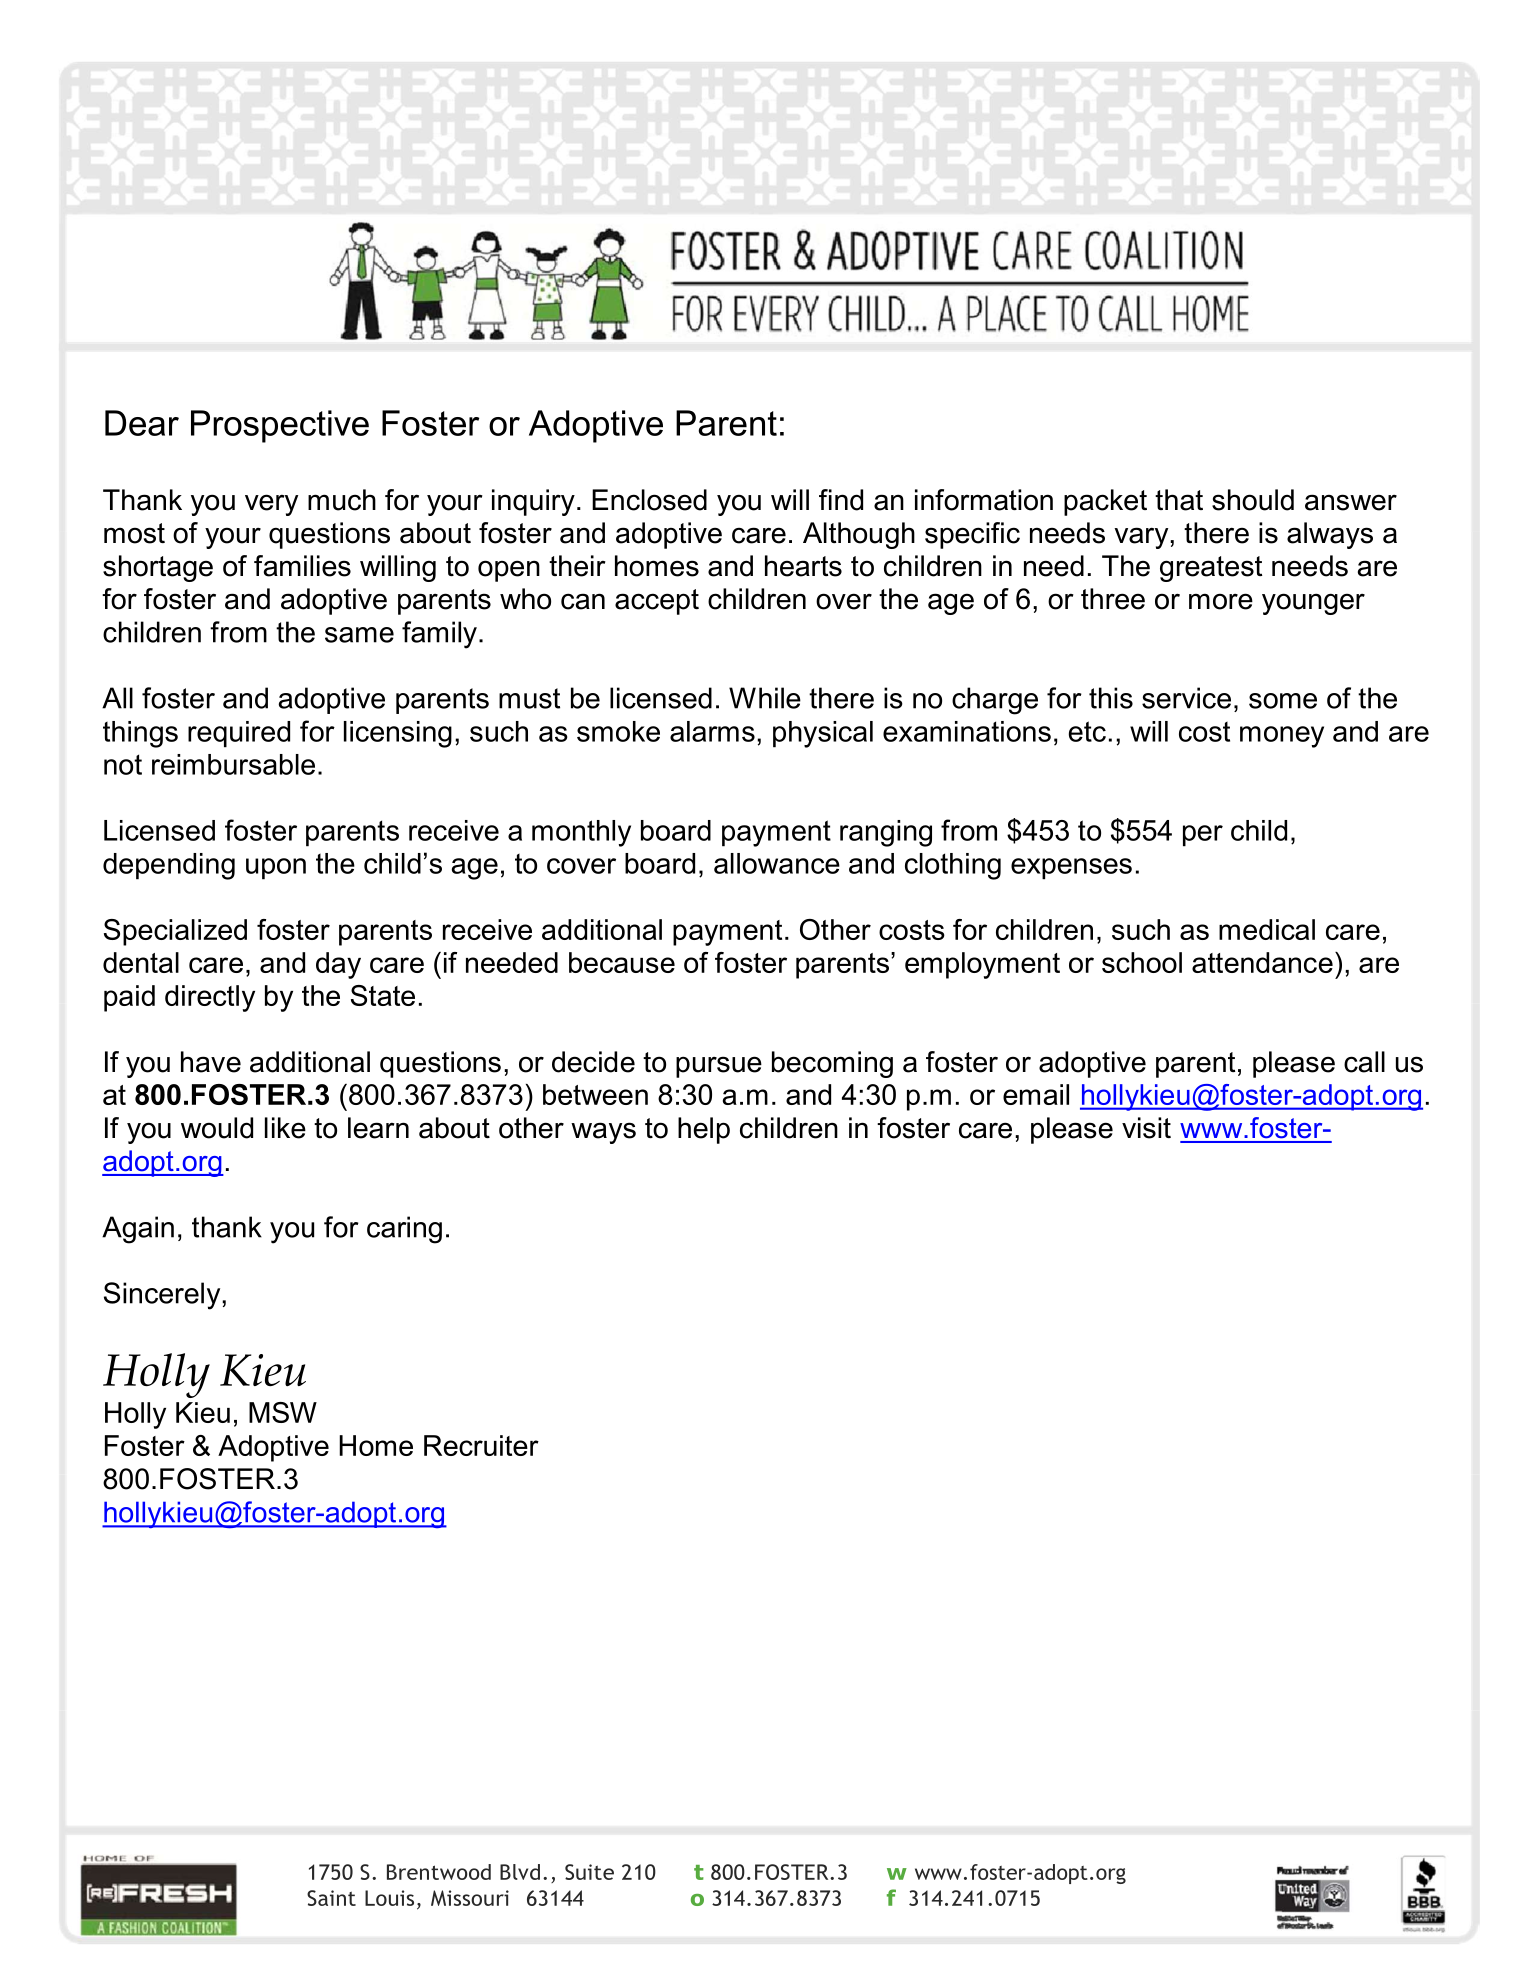 This screenshot has width=1529, height=1979. What do you see at coordinates (704, 1130) in the screenshot?
I see `help` at bounding box center [704, 1130].
